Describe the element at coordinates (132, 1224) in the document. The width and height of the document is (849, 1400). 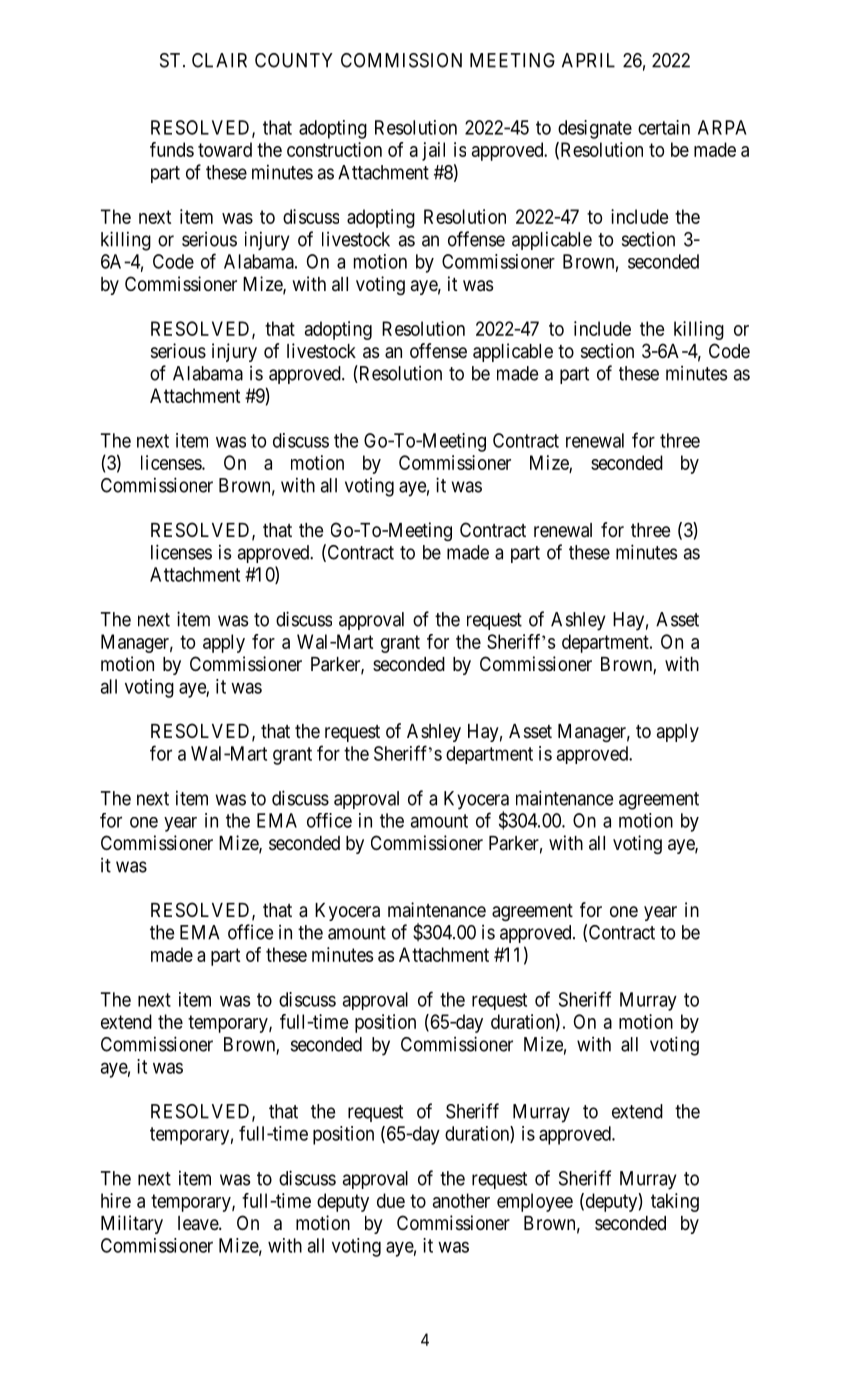
I see `Military` at that location.
